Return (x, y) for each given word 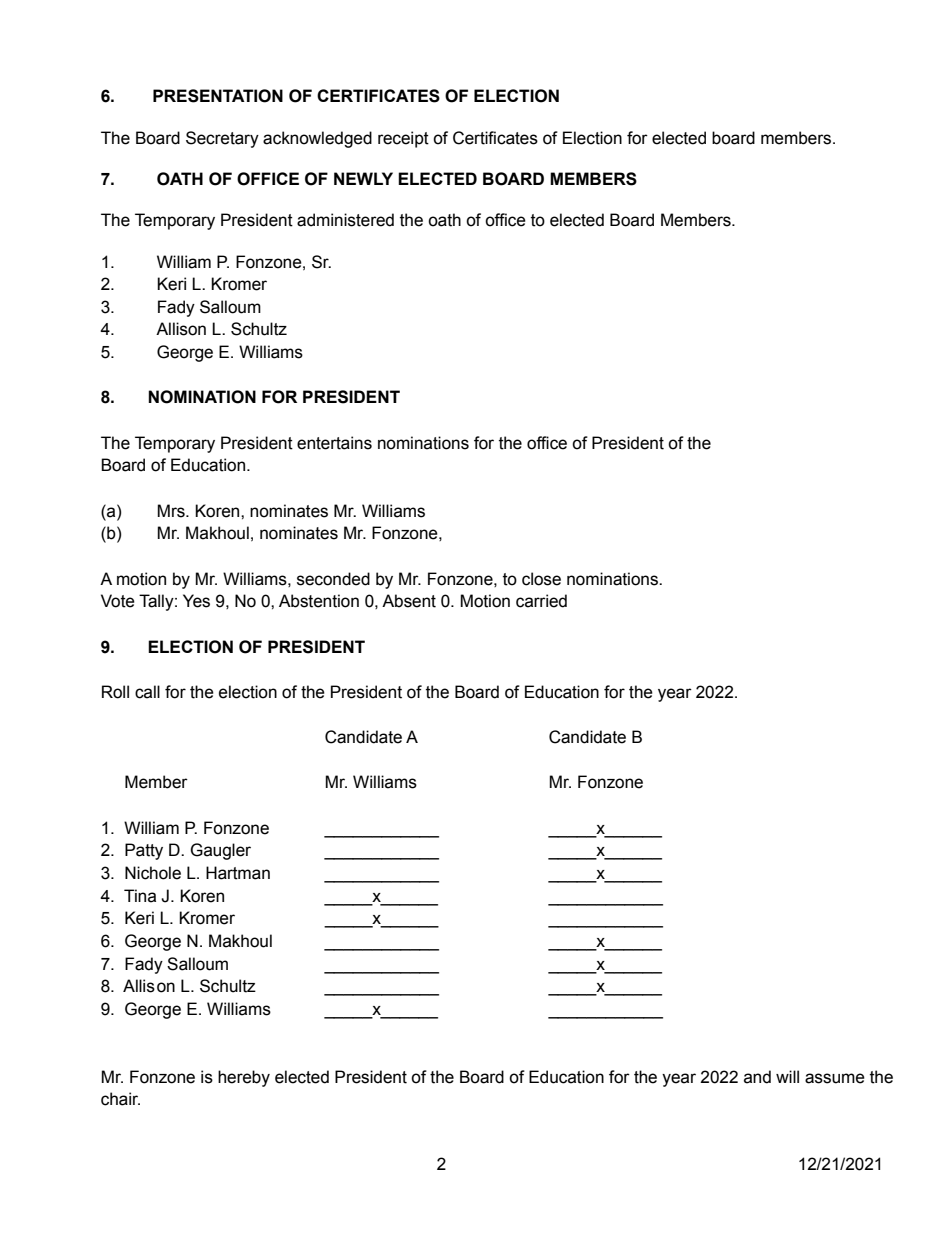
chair (120, 1099)
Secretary (222, 139)
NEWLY (363, 178)
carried (541, 601)
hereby (244, 1078)
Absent (409, 601)
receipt (403, 139)
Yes (196, 601)
